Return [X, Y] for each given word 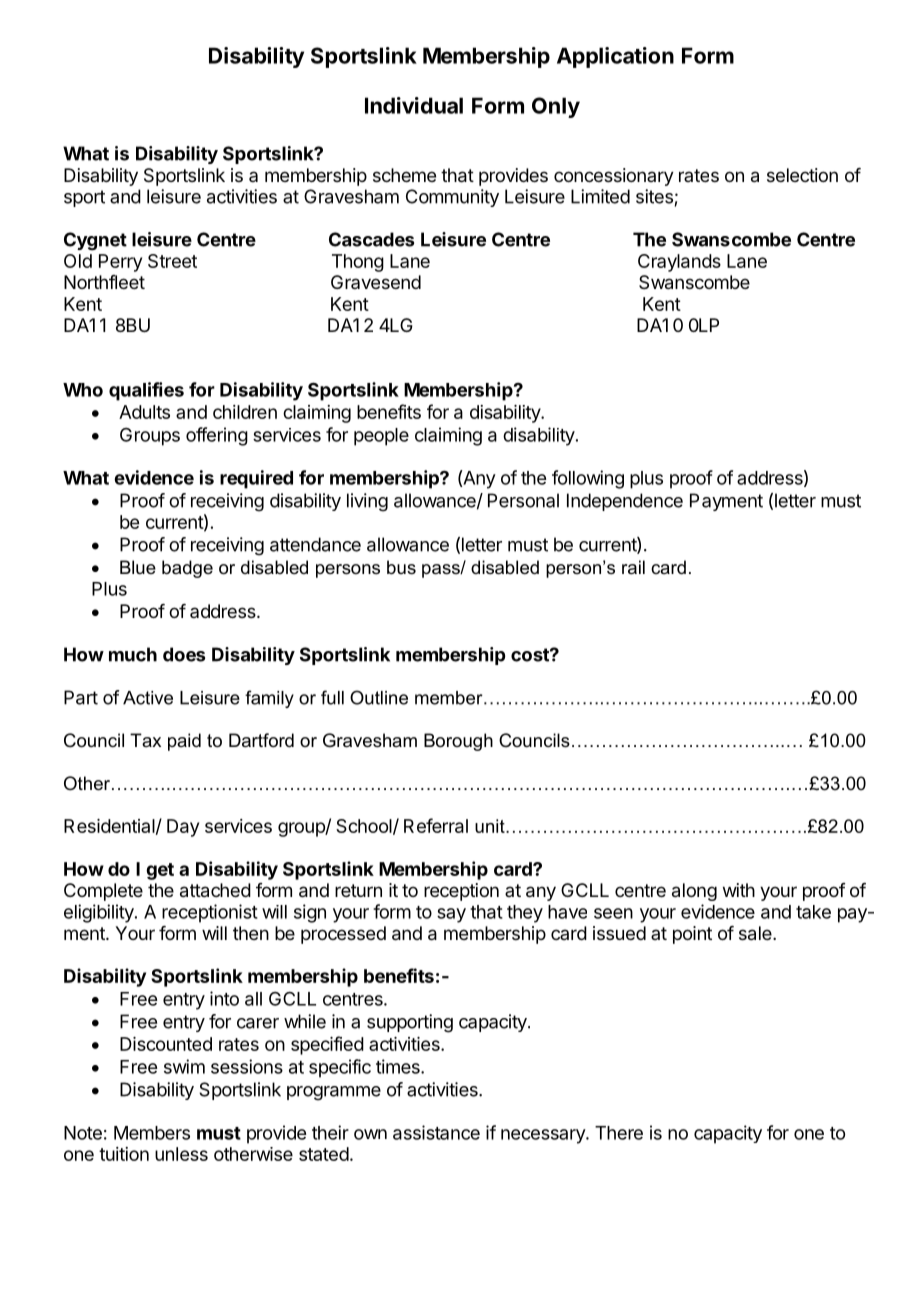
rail [633, 567]
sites [654, 196]
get [160, 871]
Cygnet [95, 241]
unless [181, 1154]
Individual [414, 105]
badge [187, 569]
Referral [436, 825]
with [739, 890]
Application [615, 57]
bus [401, 567]
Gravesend [376, 282]
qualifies [146, 391]
